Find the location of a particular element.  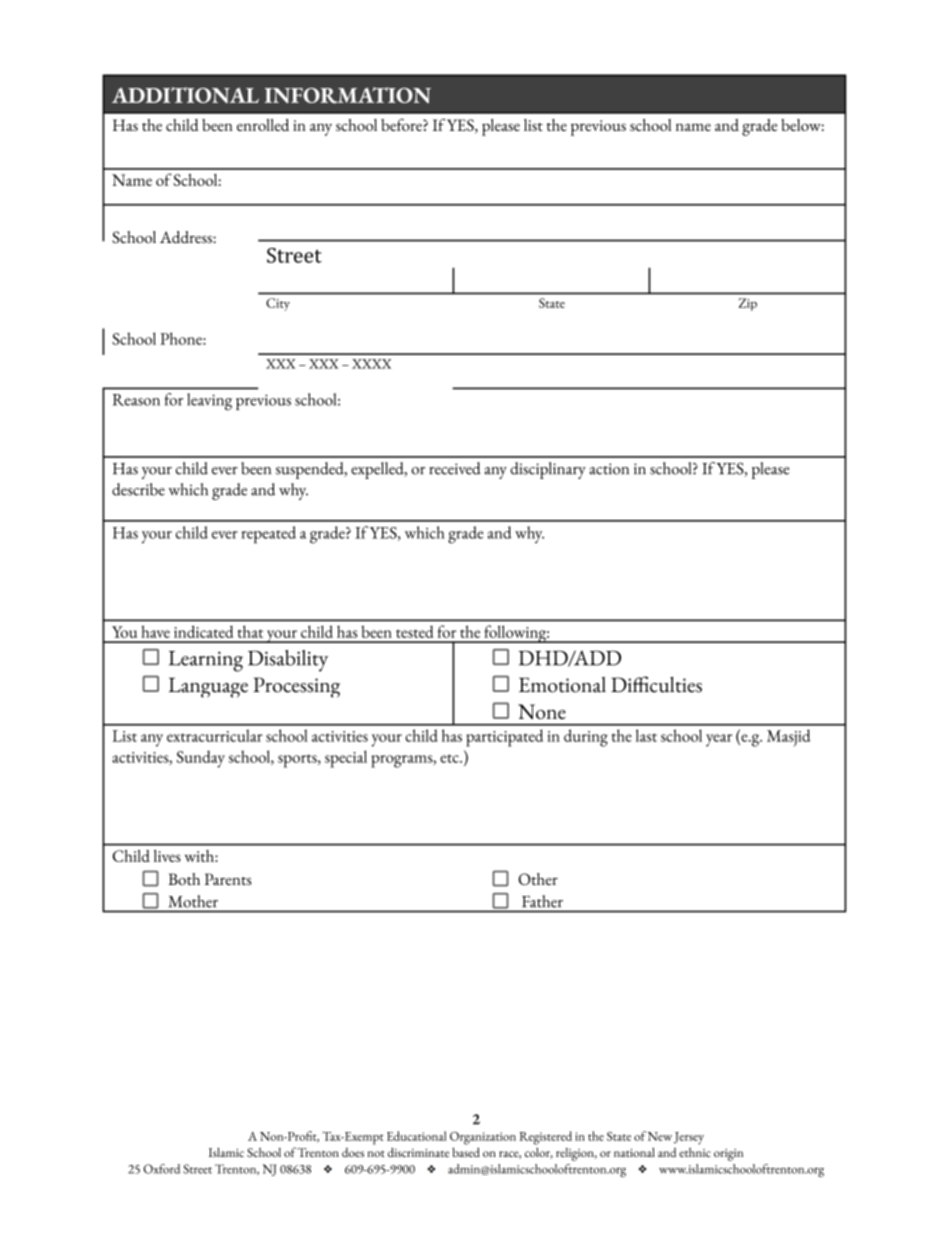

leaving is located at coordinates (209, 402).
